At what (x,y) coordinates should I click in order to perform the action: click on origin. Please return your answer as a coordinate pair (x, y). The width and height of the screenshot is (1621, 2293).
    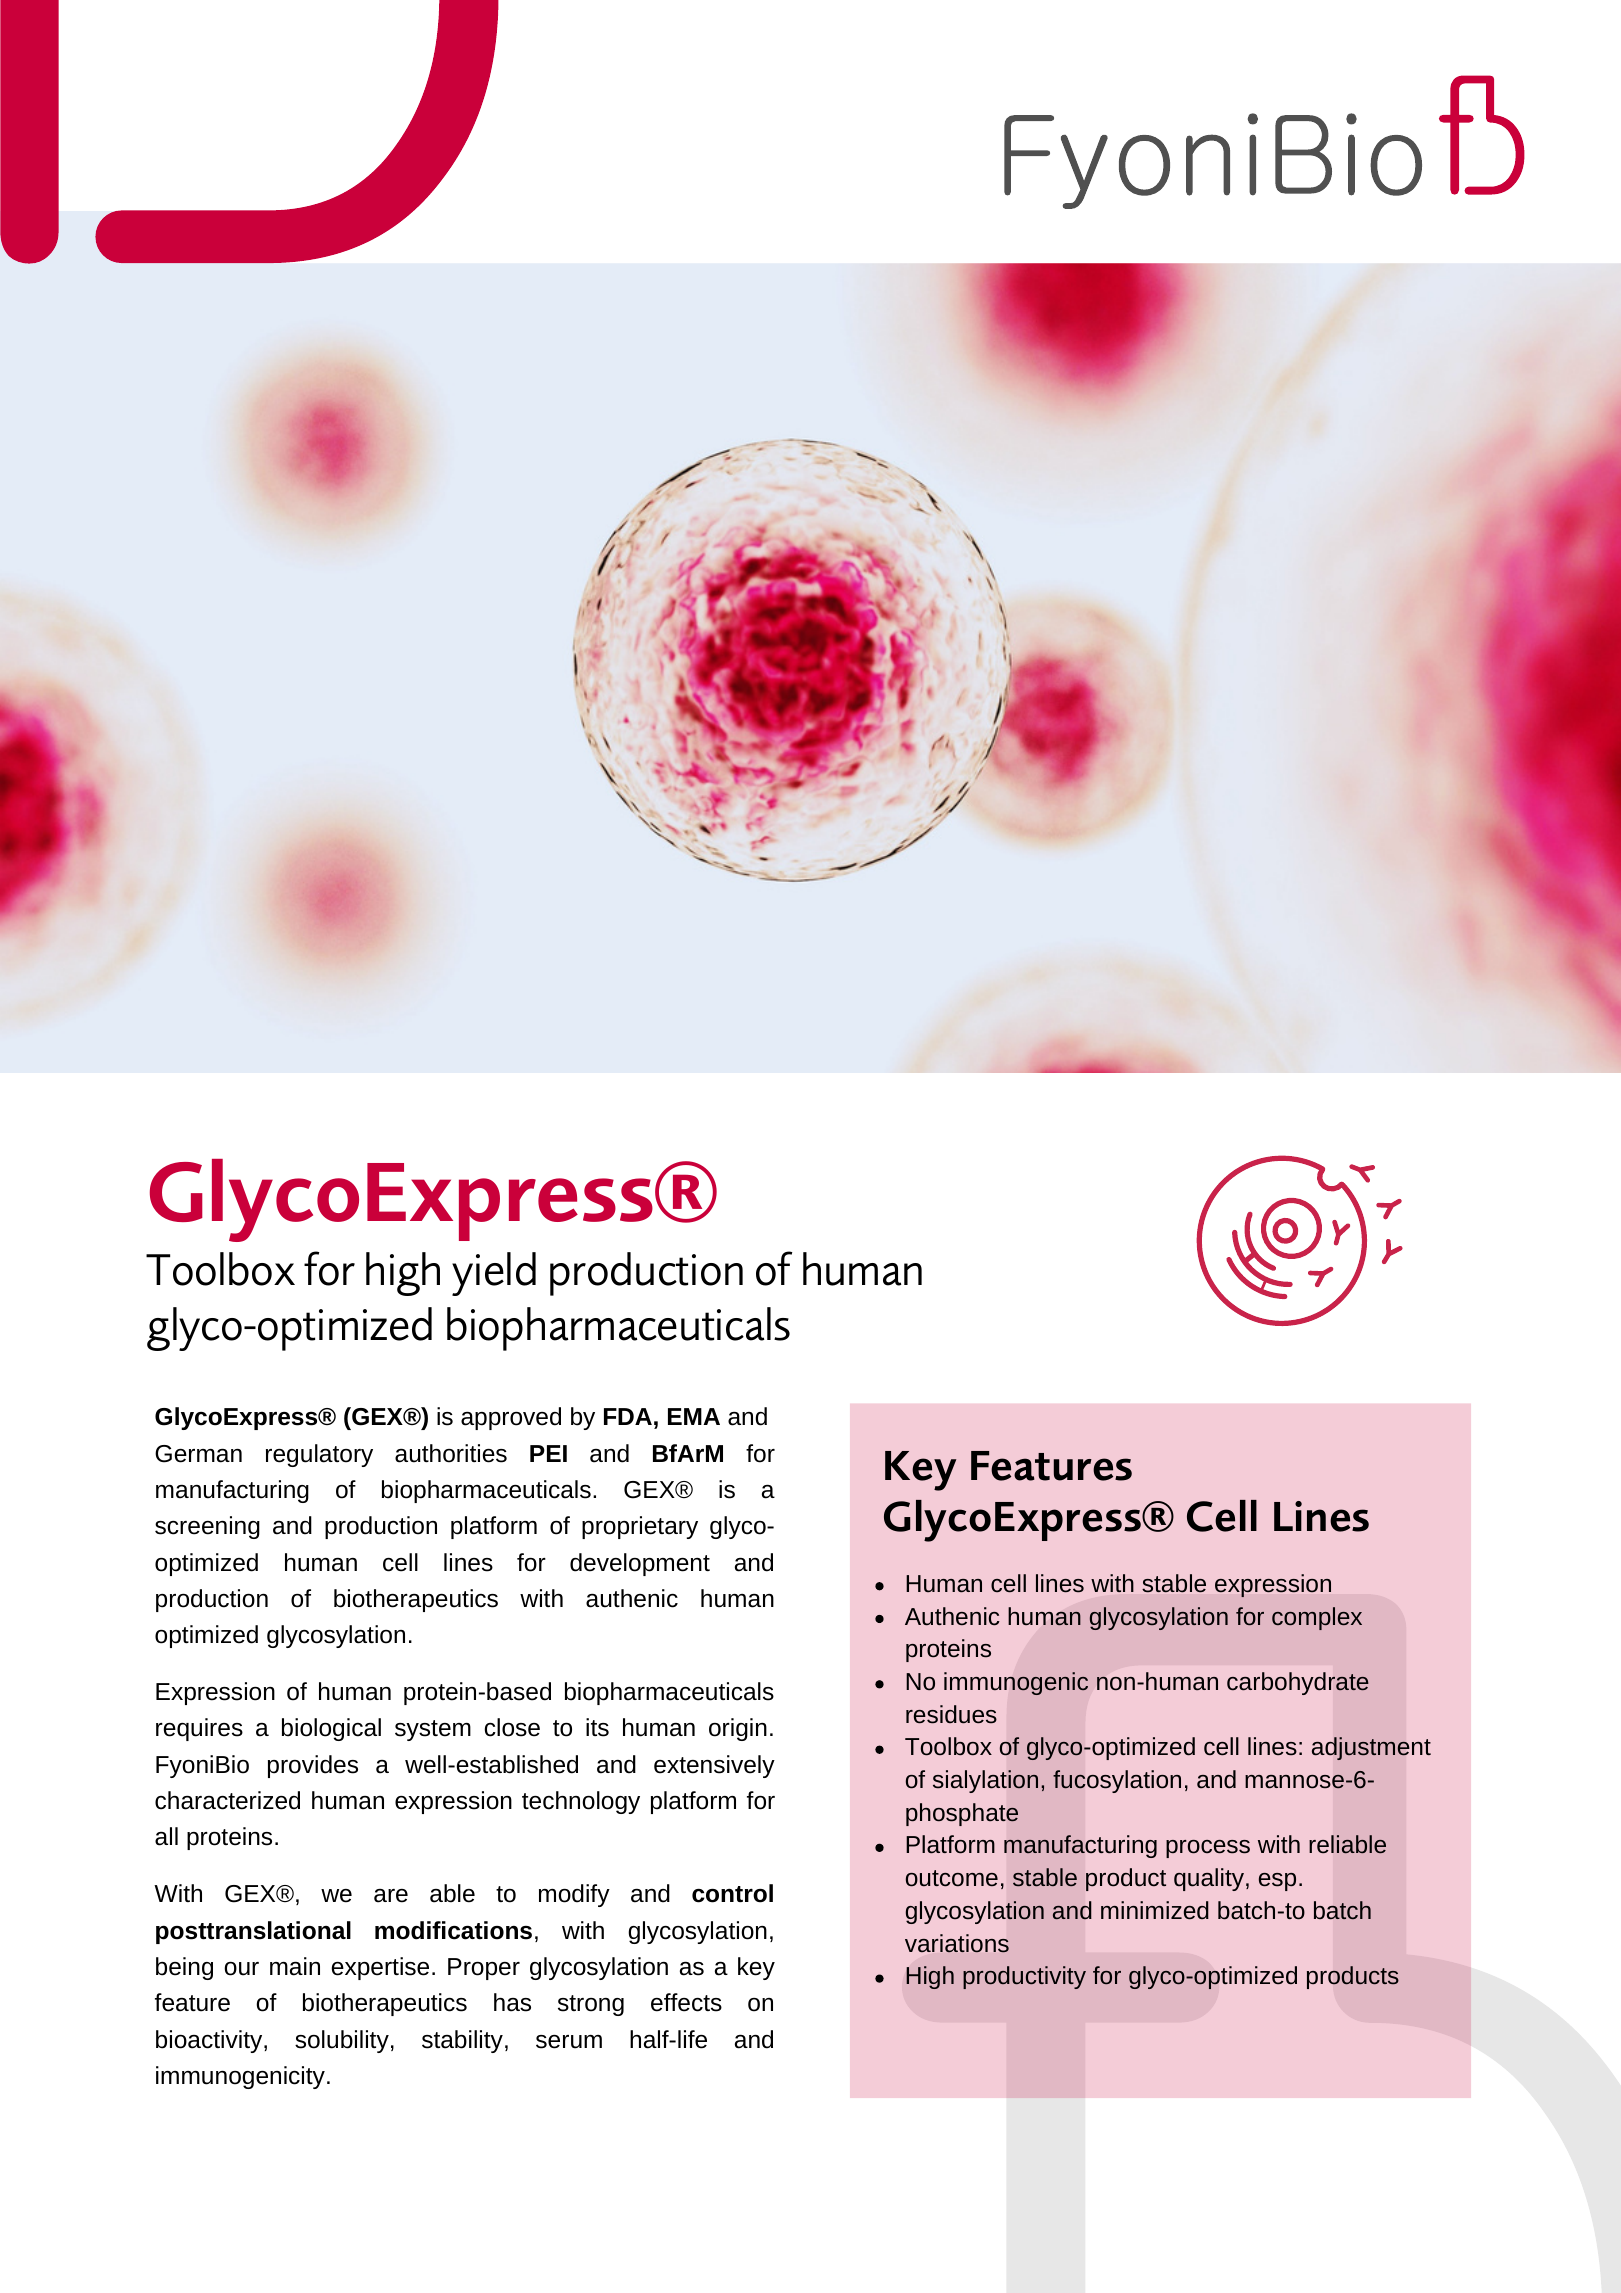
    Looking at the image, I should click on (738, 1729).
